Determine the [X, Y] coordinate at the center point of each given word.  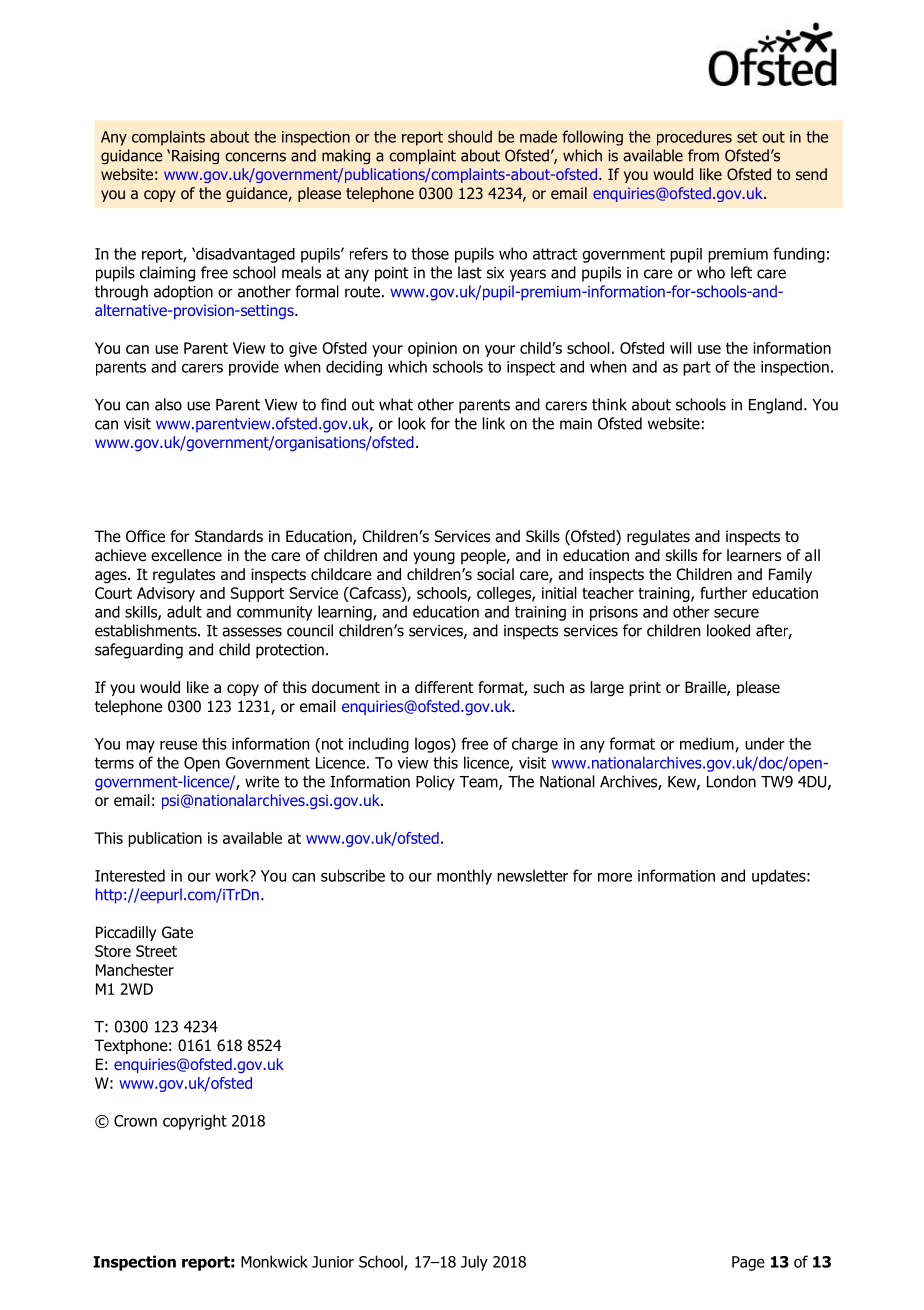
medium [708, 744]
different [444, 687]
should [470, 136]
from [703, 155]
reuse [178, 745]
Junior [333, 1262]
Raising [195, 157]
